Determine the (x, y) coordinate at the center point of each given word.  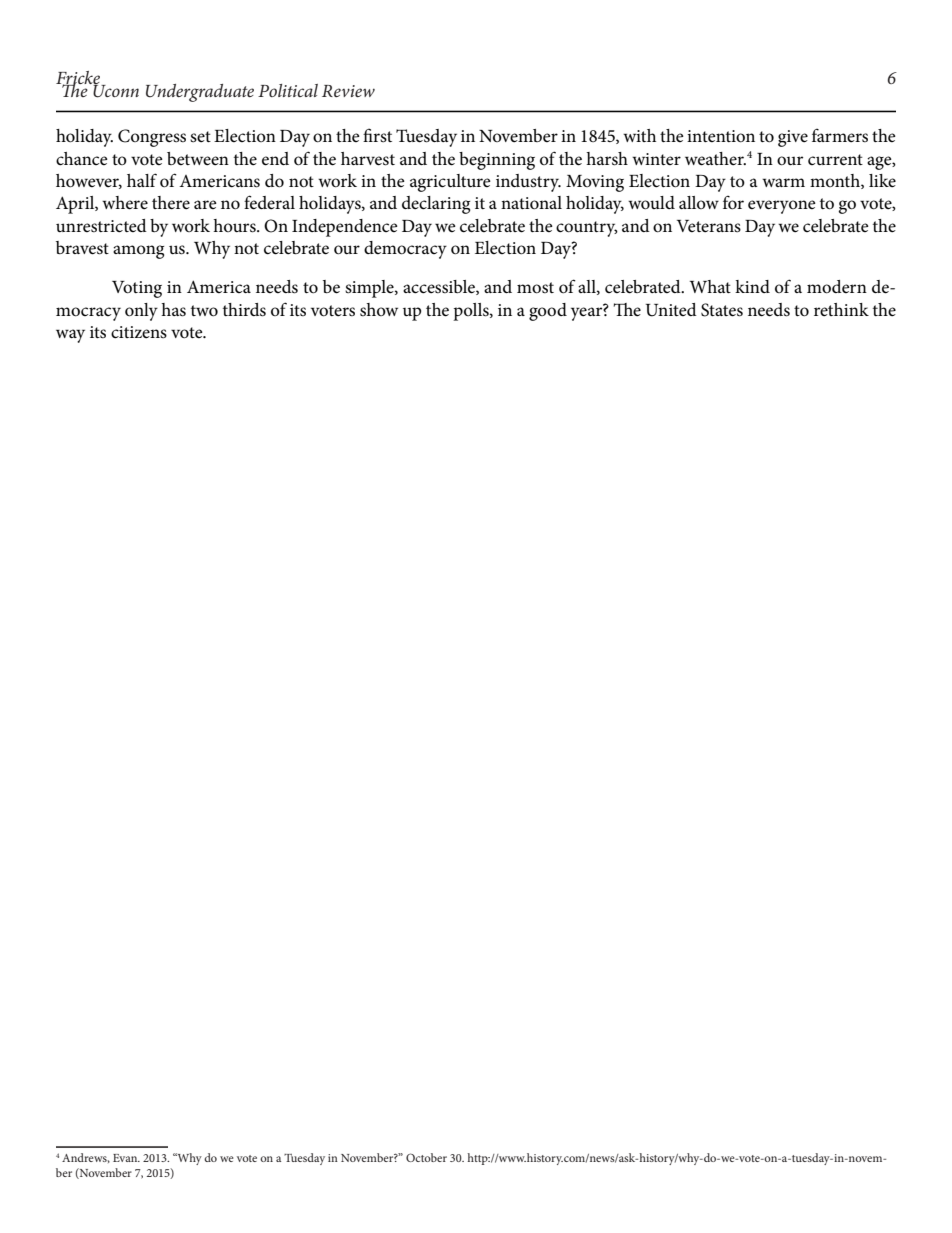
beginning (497, 161)
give (793, 138)
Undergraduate (200, 93)
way (70, 336)
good (548, 312)
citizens (139, 332)
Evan (126, 1158)
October (426, 1157)
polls (472, 312)
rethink (841, 309)
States (722, 310)
